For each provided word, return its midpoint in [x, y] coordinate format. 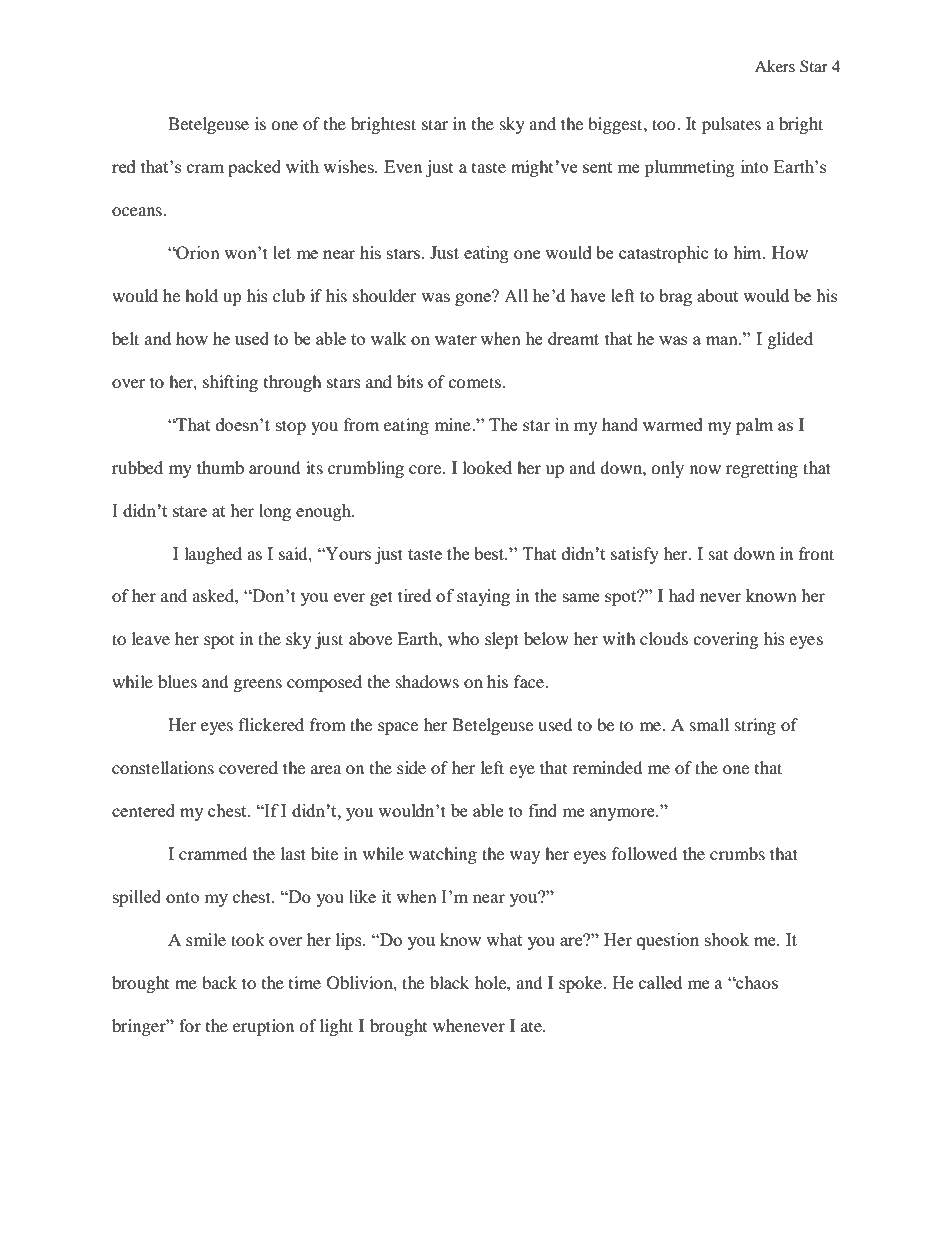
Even [403, 166]
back [219, 982]
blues [177, 681]
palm [755, 426]
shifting [230, 383]
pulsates [731, 125]
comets [476, 382]
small [709, 724]
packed [254, 168]
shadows [427, 681]
